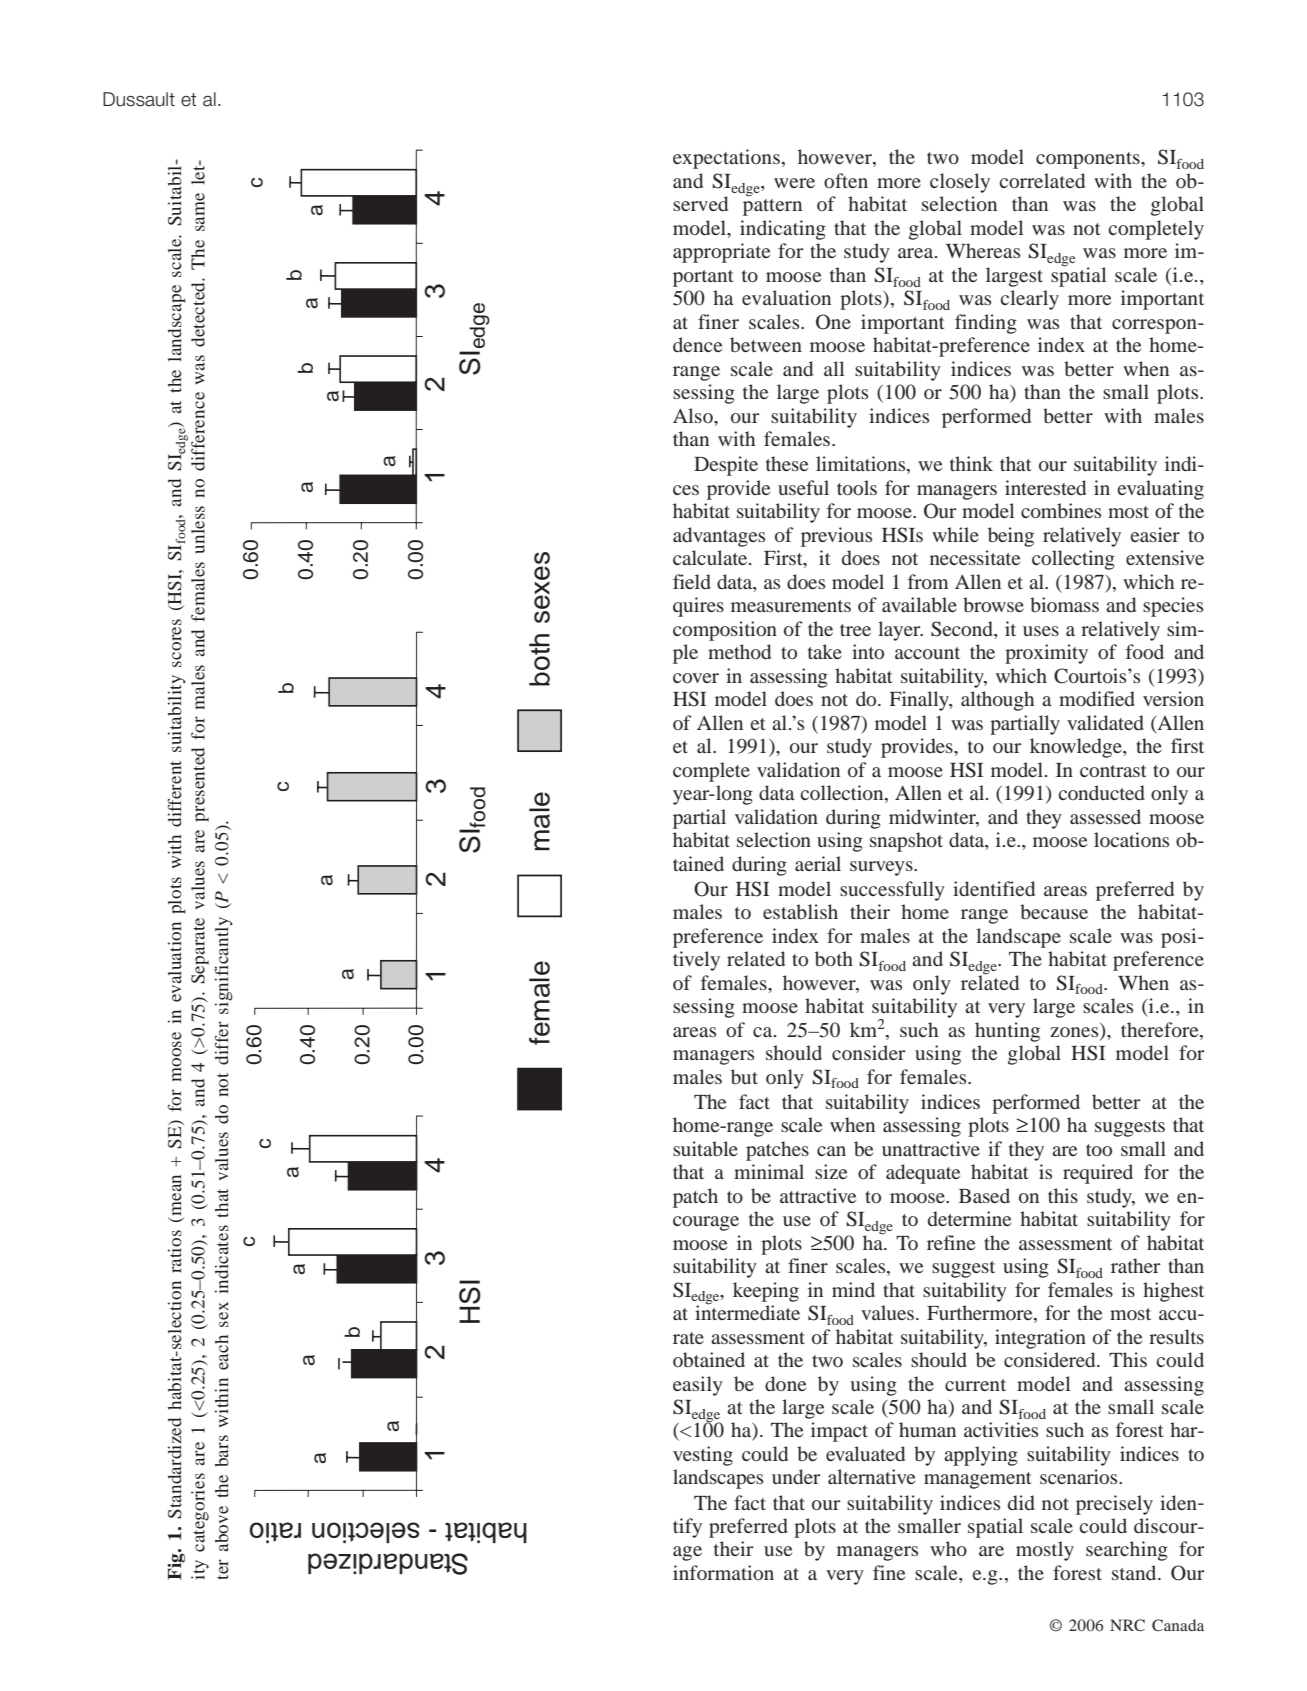  What do you see at coordinates (1089, 160) in the screenshot?
I see `components` at bounding box center [1089, 160].
